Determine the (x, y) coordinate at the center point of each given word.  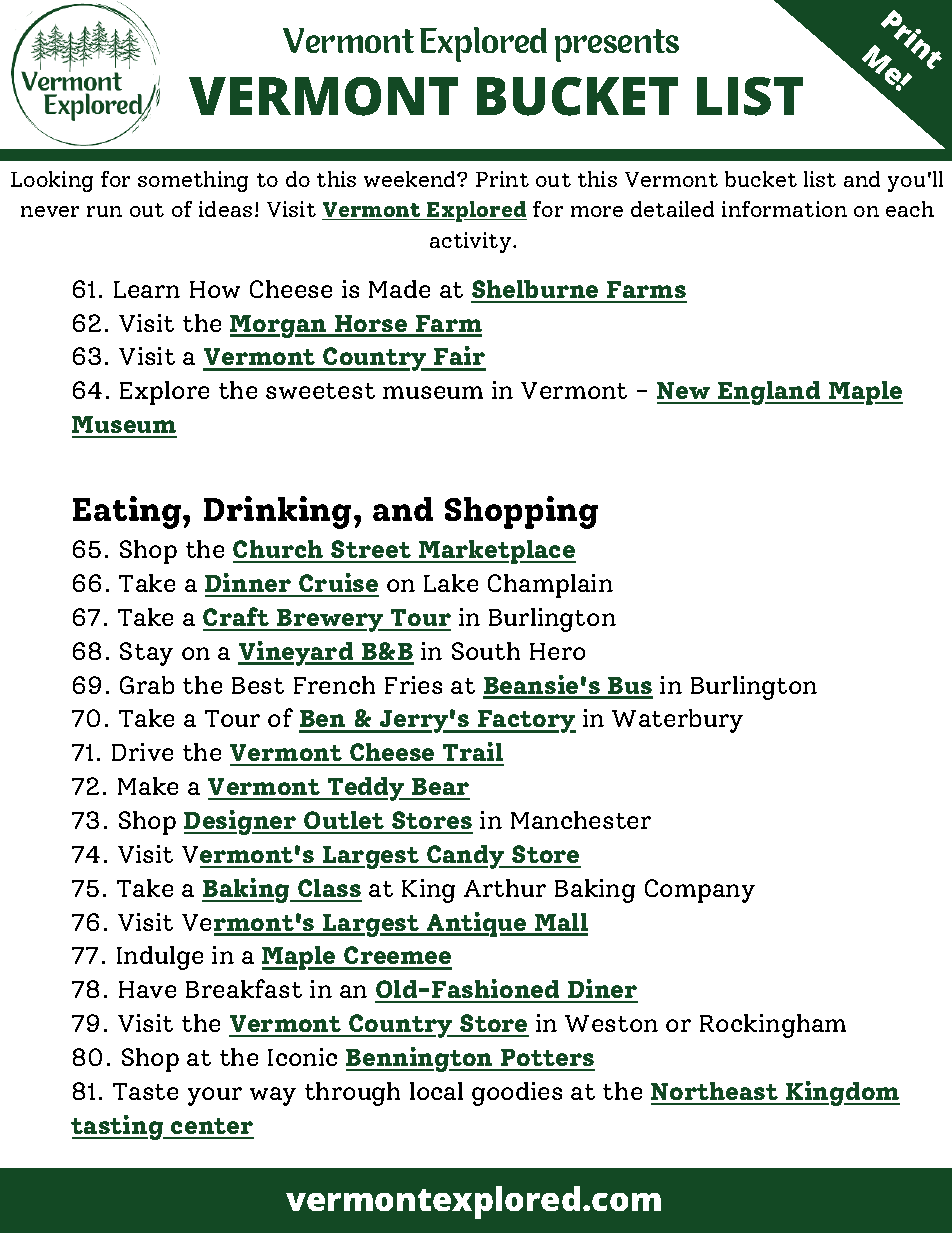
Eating (128, 512)
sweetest (320, 391)
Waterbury (677, 721)
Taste (145, 1091)
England (769, 393)
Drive (142, 752)
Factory (526, 721)
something (193, 181)
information (784, 209)
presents (617, 45)
